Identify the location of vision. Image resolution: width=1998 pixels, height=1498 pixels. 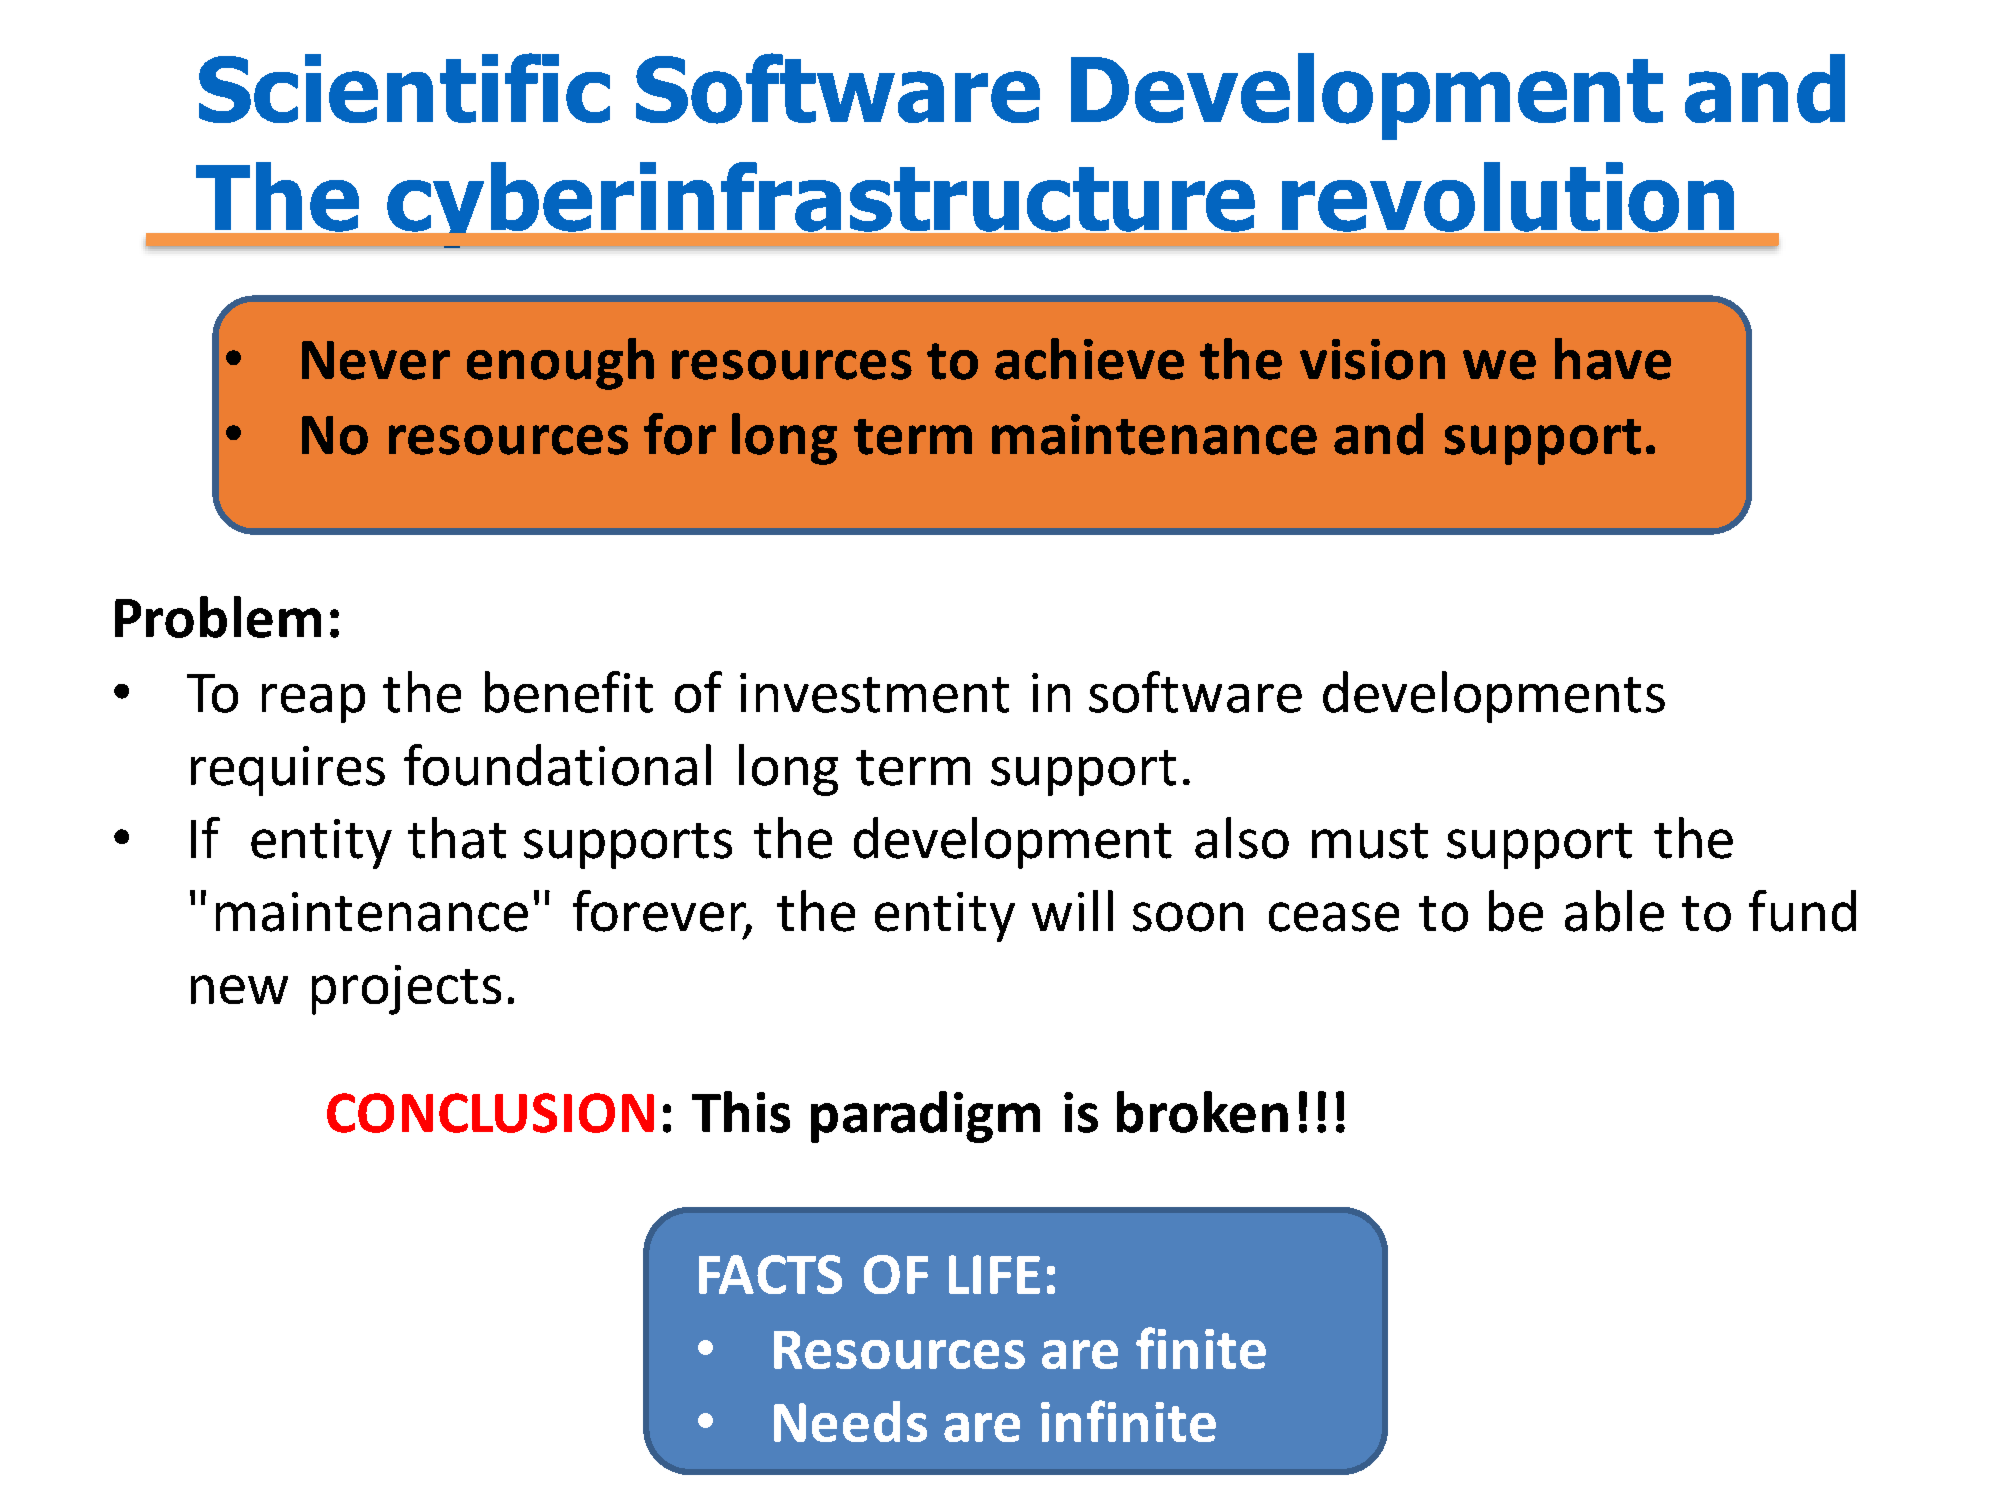
(1372, 359).
